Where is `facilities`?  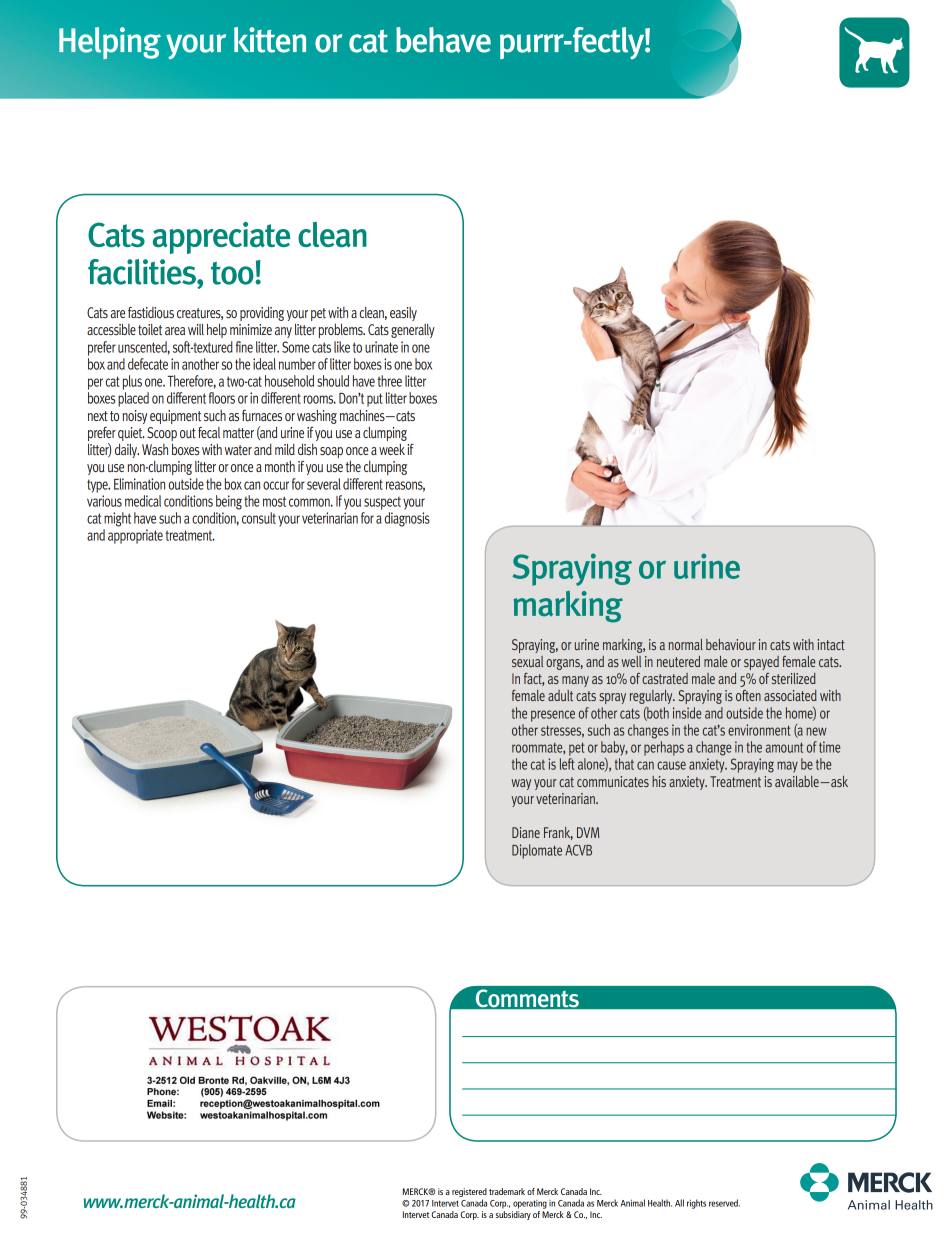 facilities is located at coordinates (143, 272).
